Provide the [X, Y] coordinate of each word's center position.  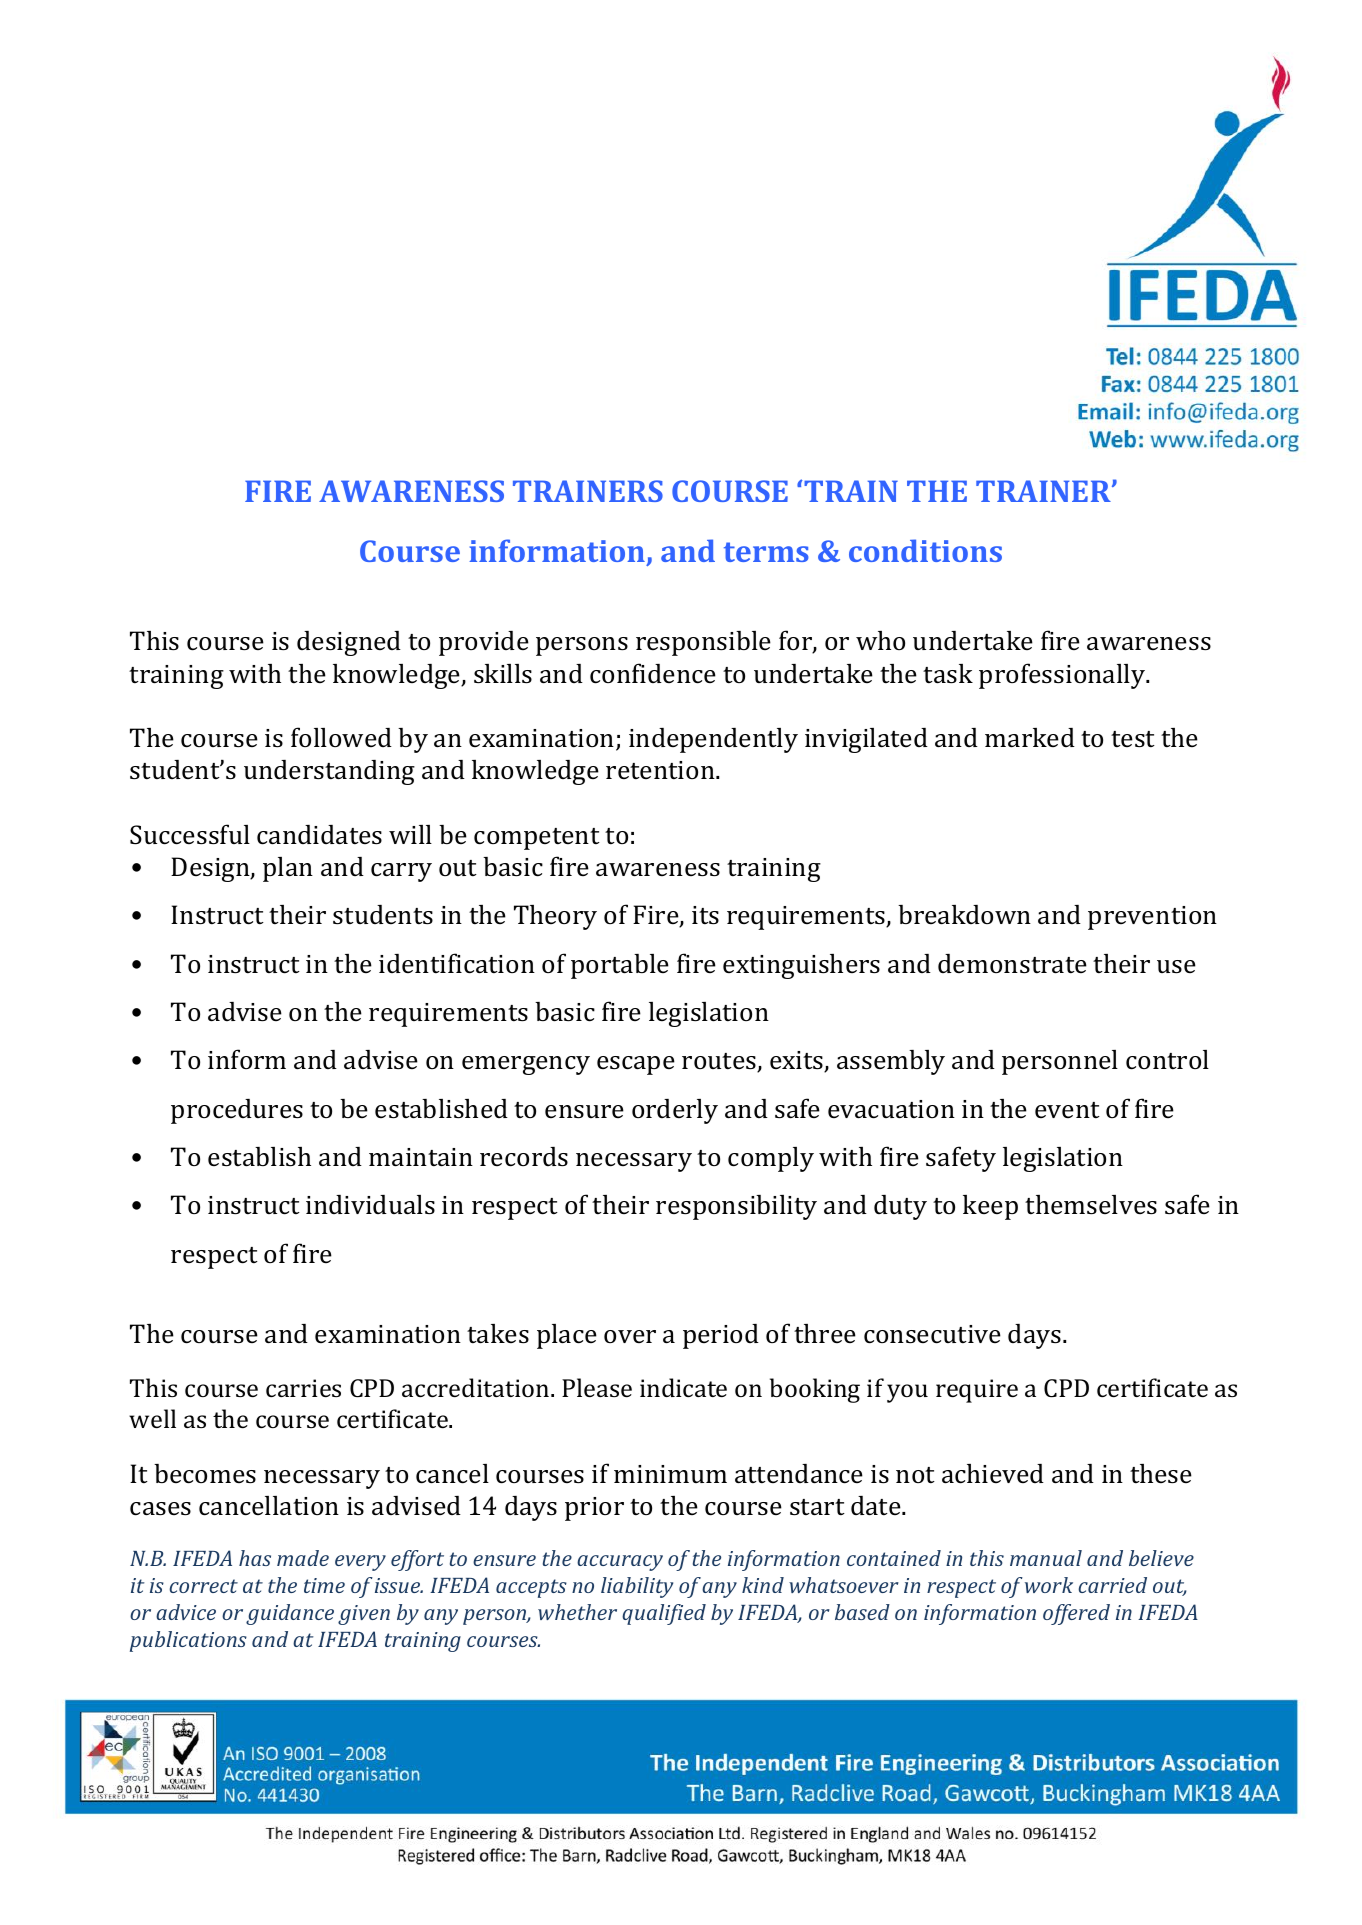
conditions [925, 550]
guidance [290, 1614]
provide [484, 643]
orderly [675, 1111]
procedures [237, 1111]
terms [766, 552]
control [1167, 1060]
